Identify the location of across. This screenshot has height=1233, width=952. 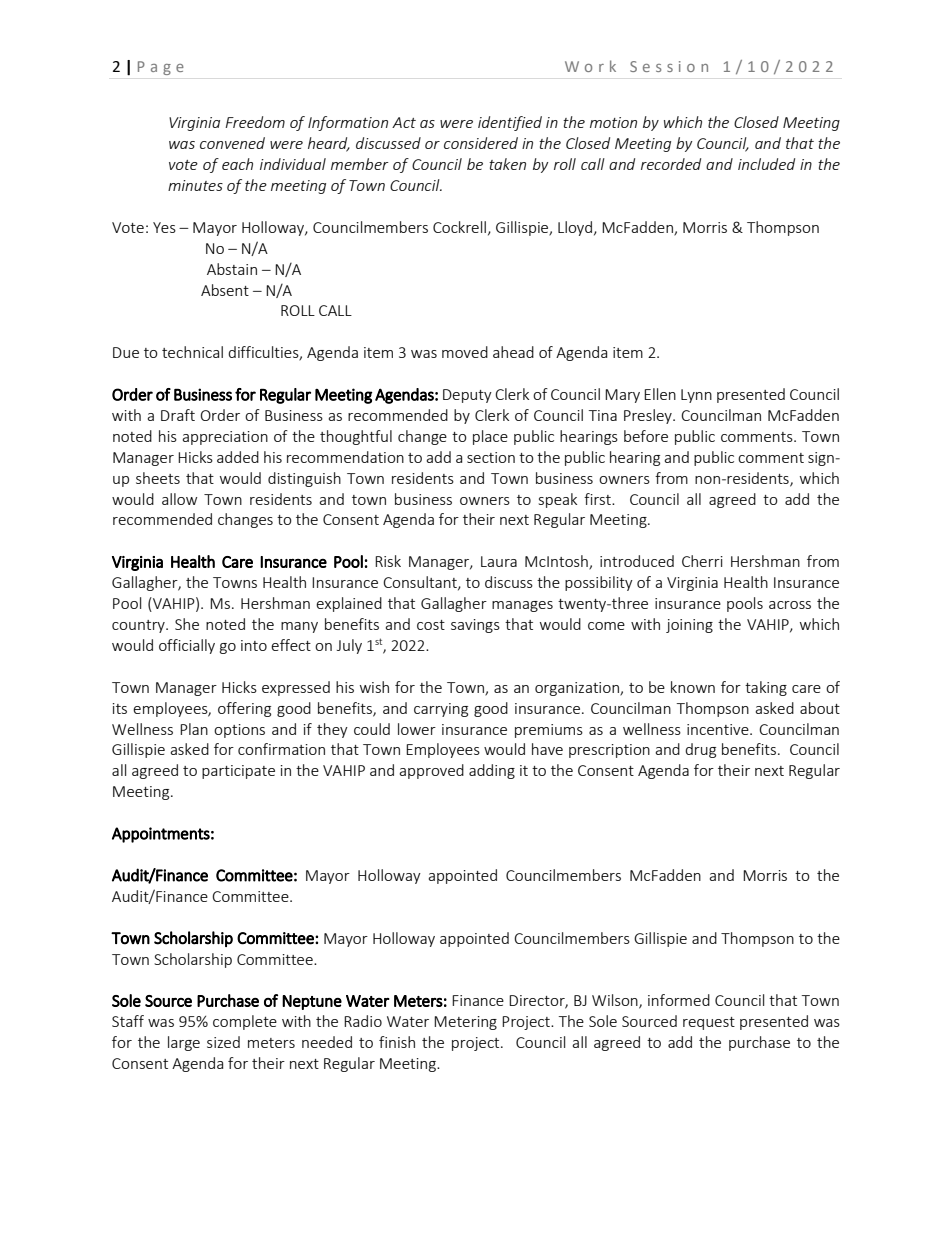
(790, 605).
